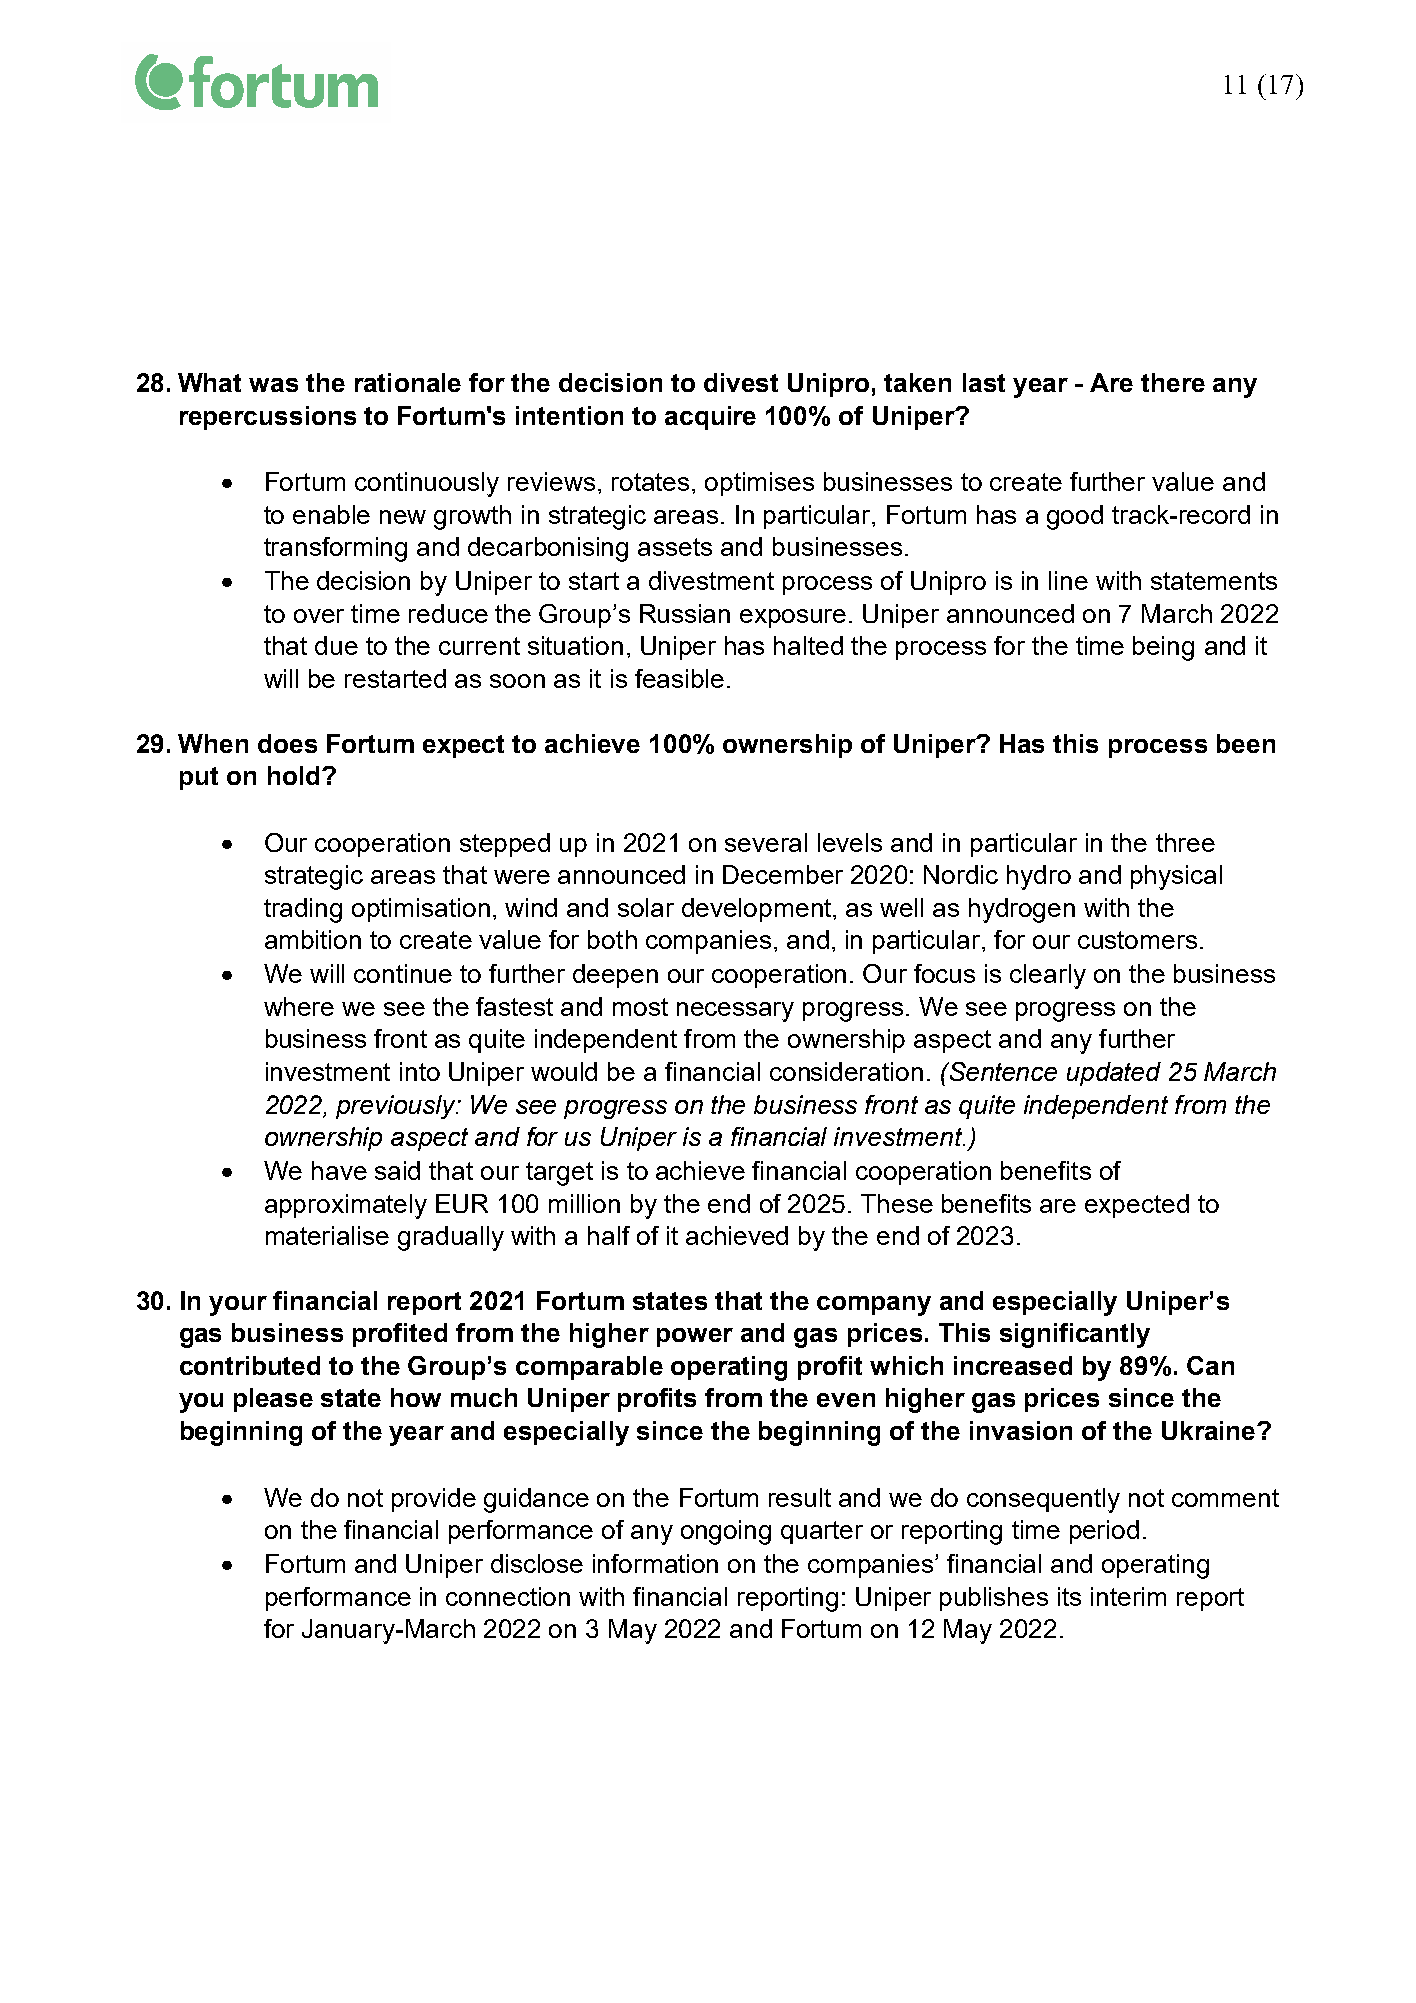  What do you see at coordinates (735, 1012) in the document?
I see `necessary` at bounding box center [735, 1012].
